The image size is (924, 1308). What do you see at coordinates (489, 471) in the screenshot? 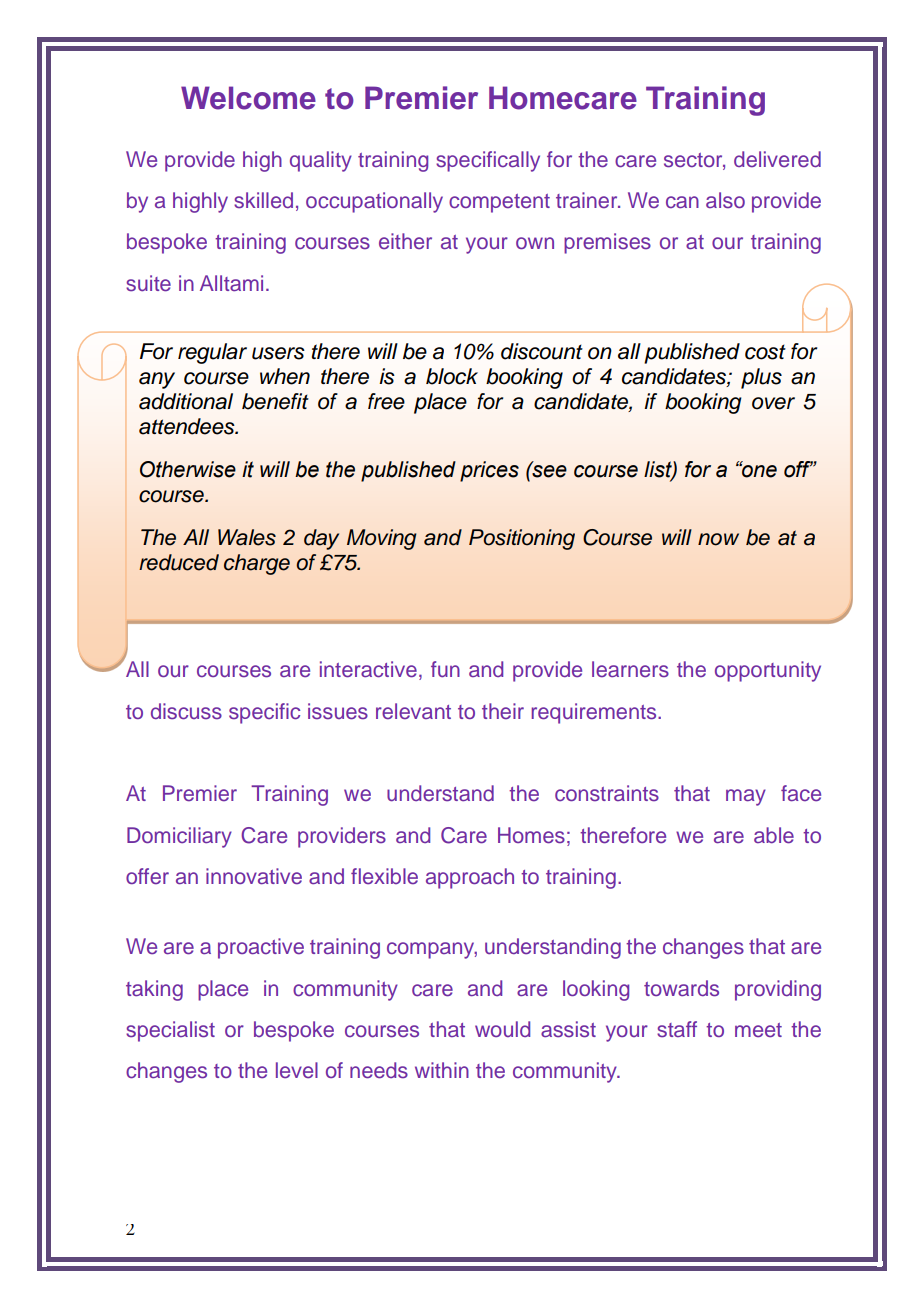
I see `prices` at bounding box center [489, 471].
